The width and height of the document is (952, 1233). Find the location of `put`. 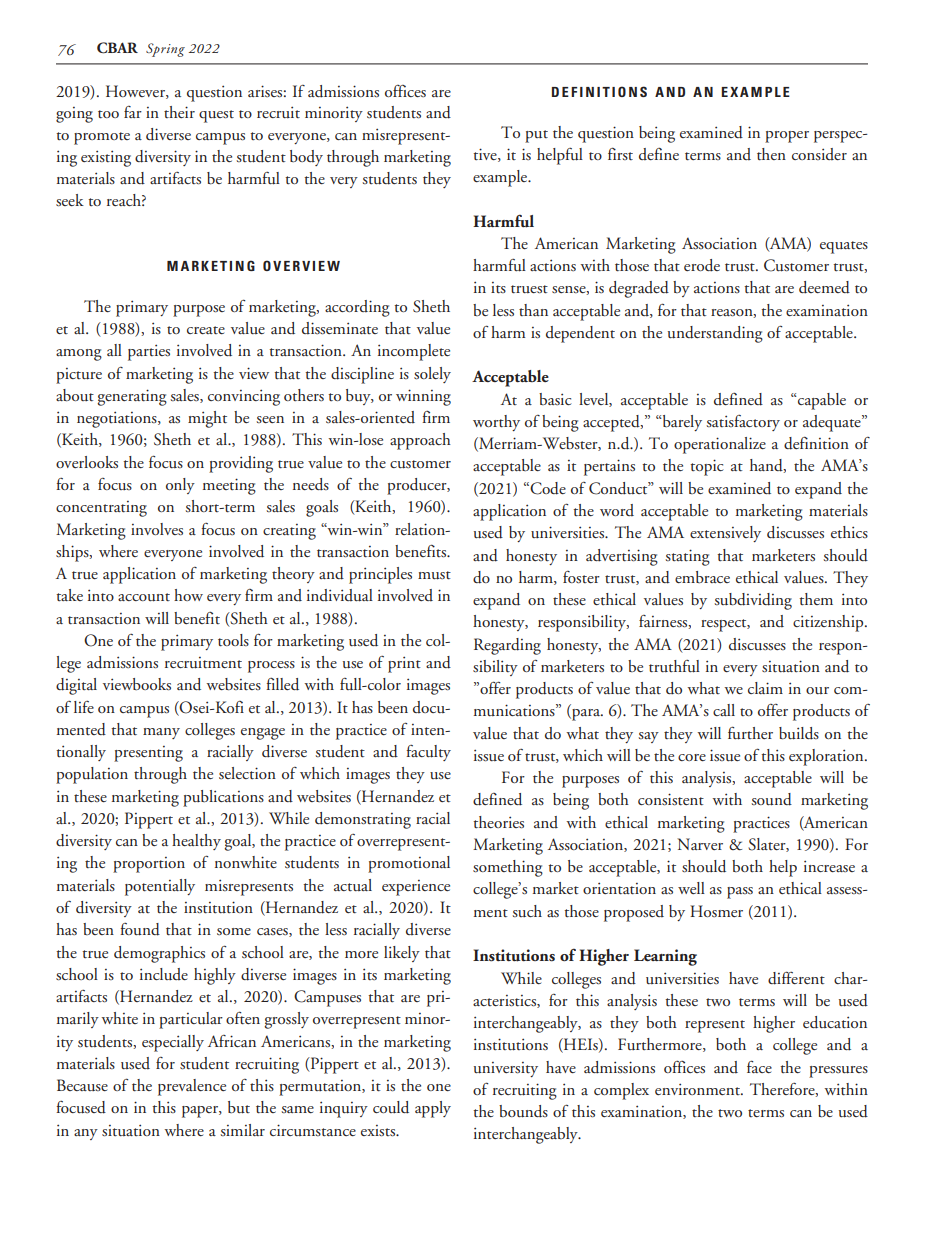

put is located at coordinates (536, 136).
